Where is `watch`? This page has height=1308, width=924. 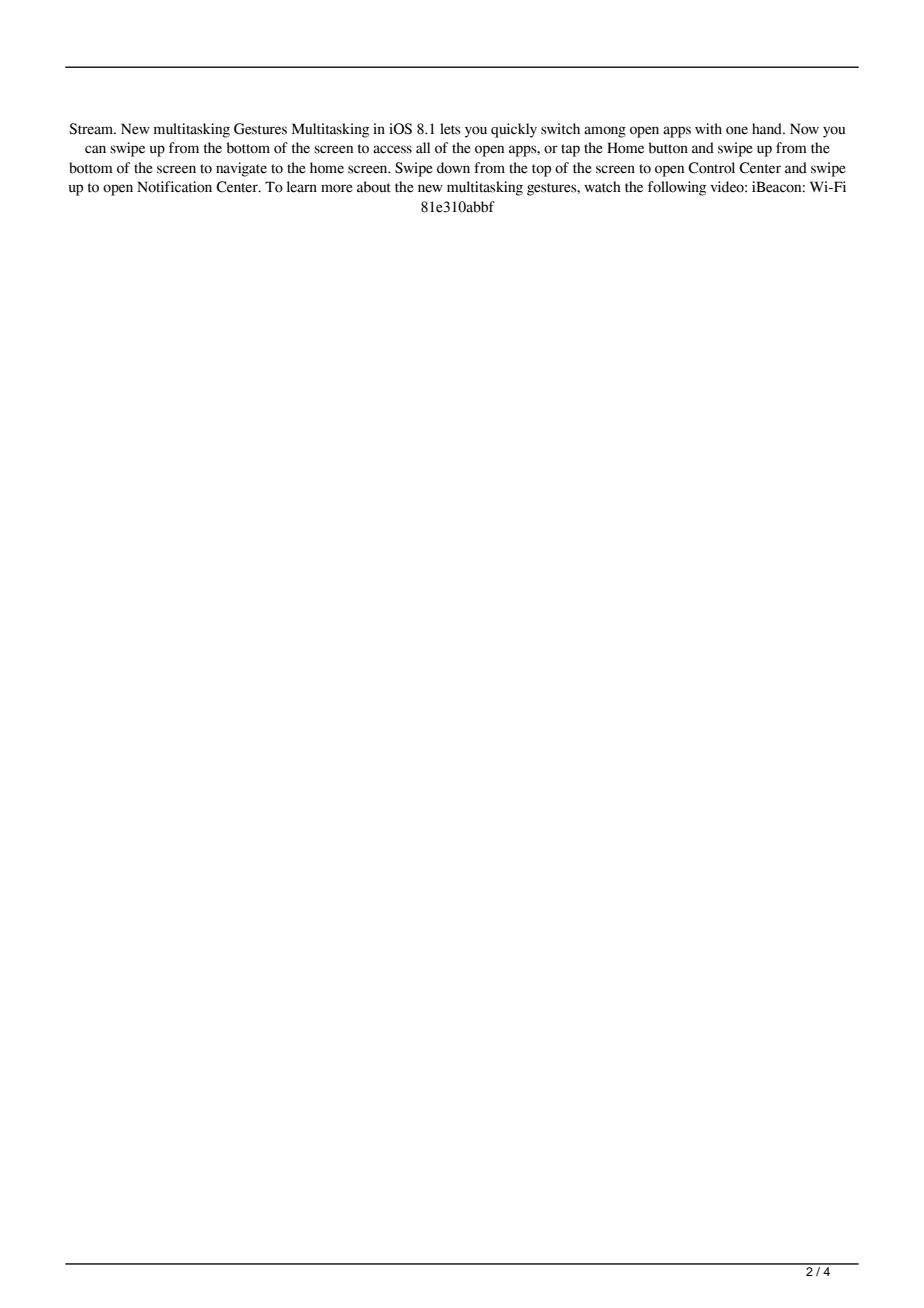 watch is located at coordinates (602, 187).
